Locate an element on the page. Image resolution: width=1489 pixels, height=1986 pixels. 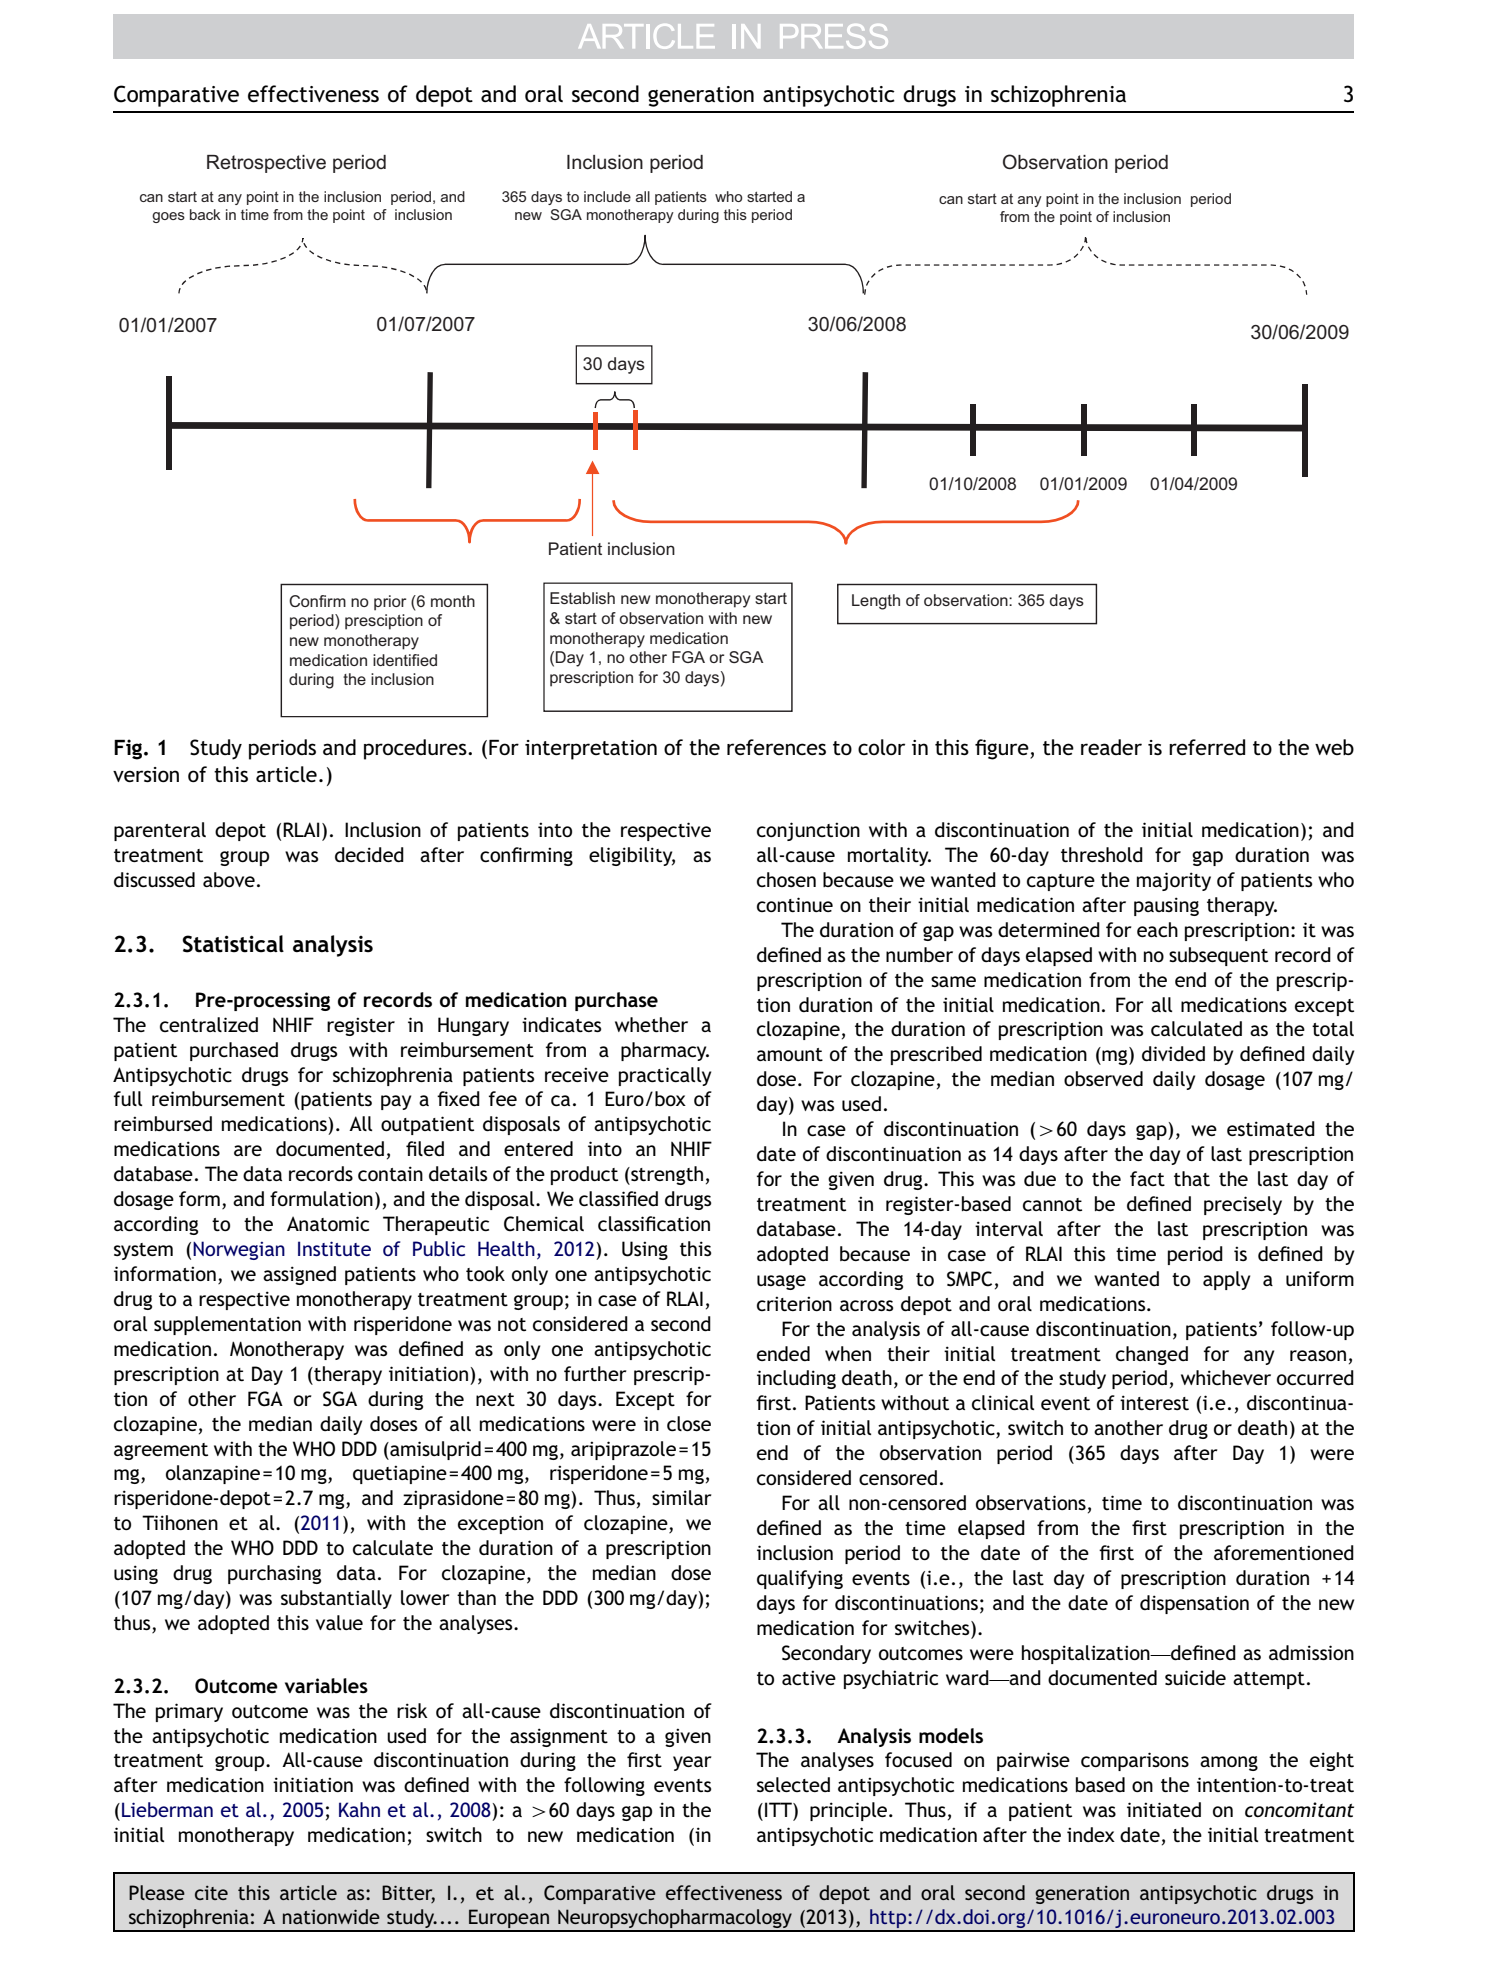
centralized is located at coordinates (209, 1024).
